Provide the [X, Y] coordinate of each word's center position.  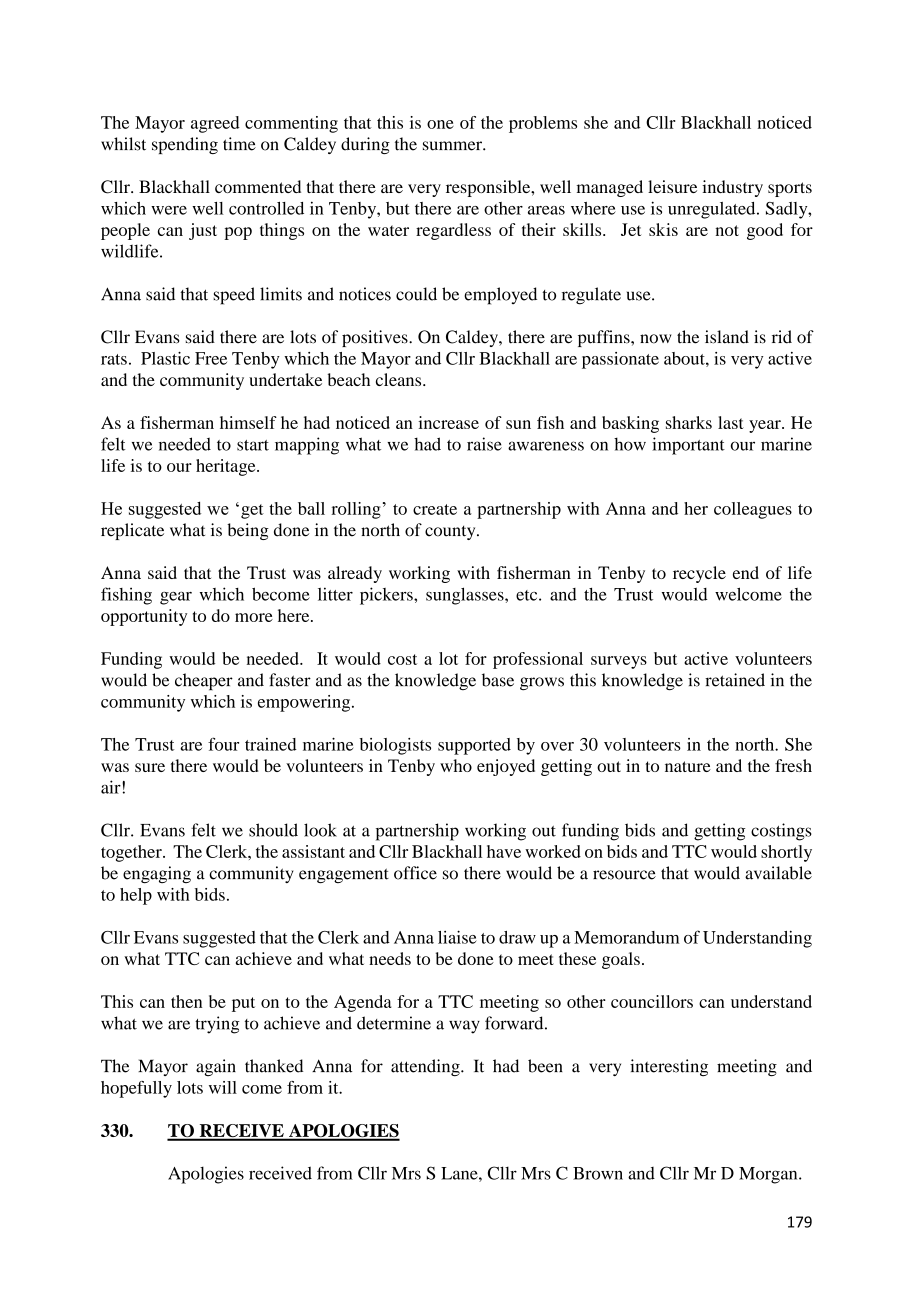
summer [453, 146]
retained [735, 680]
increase [448, 422]
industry [732, 188]
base [498, 680]
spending [185, 145]
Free [211, 358]
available [778, 873]
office [415, 873]
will [223, 1087]
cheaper [204, 681]
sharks [689, 422]
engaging [157, 874]
